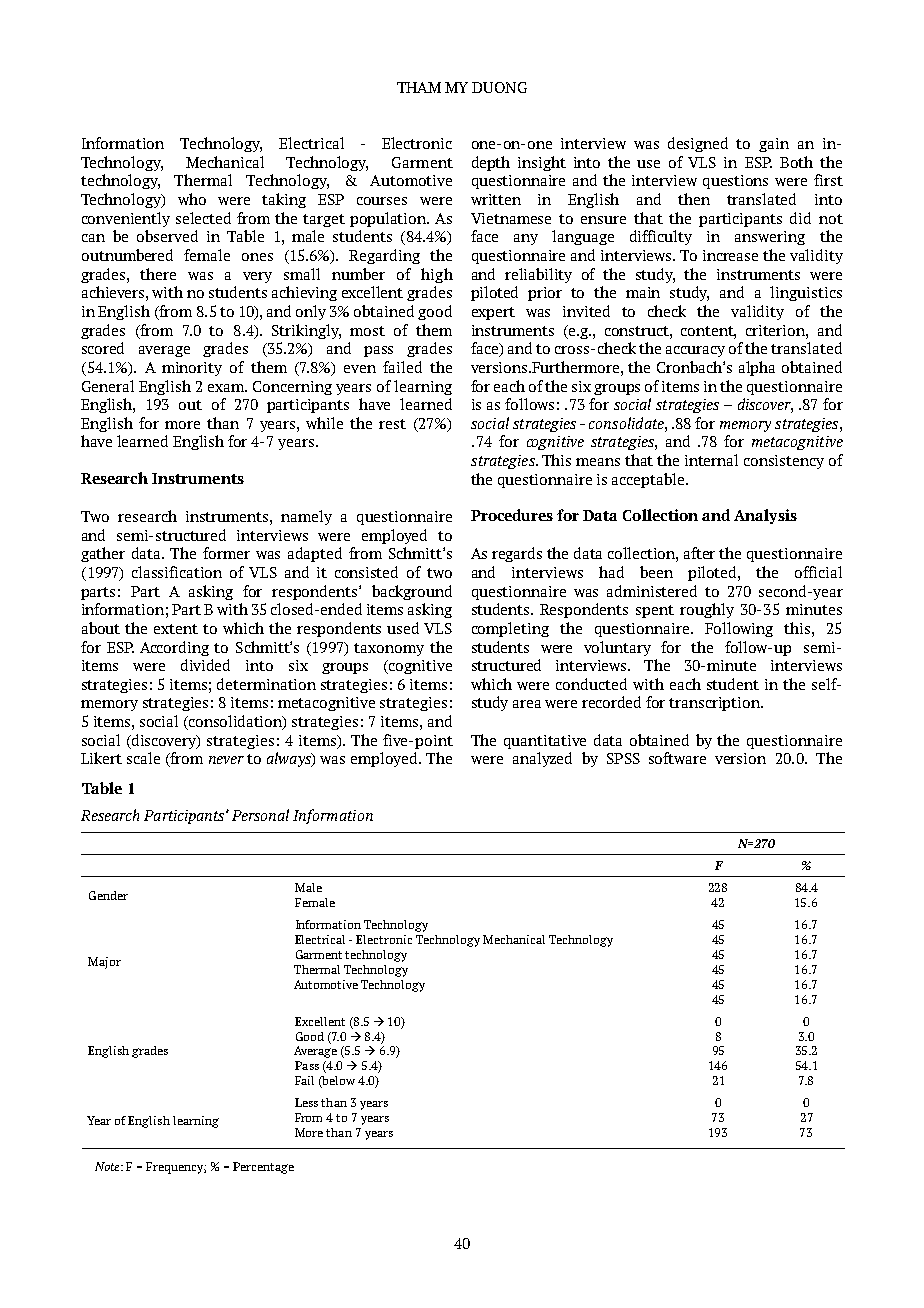 Image resolution: width=924 pixels, height=1308 pixels. Describe the element at coordinates (493, 313) in the image. I see `expert` at that location.
